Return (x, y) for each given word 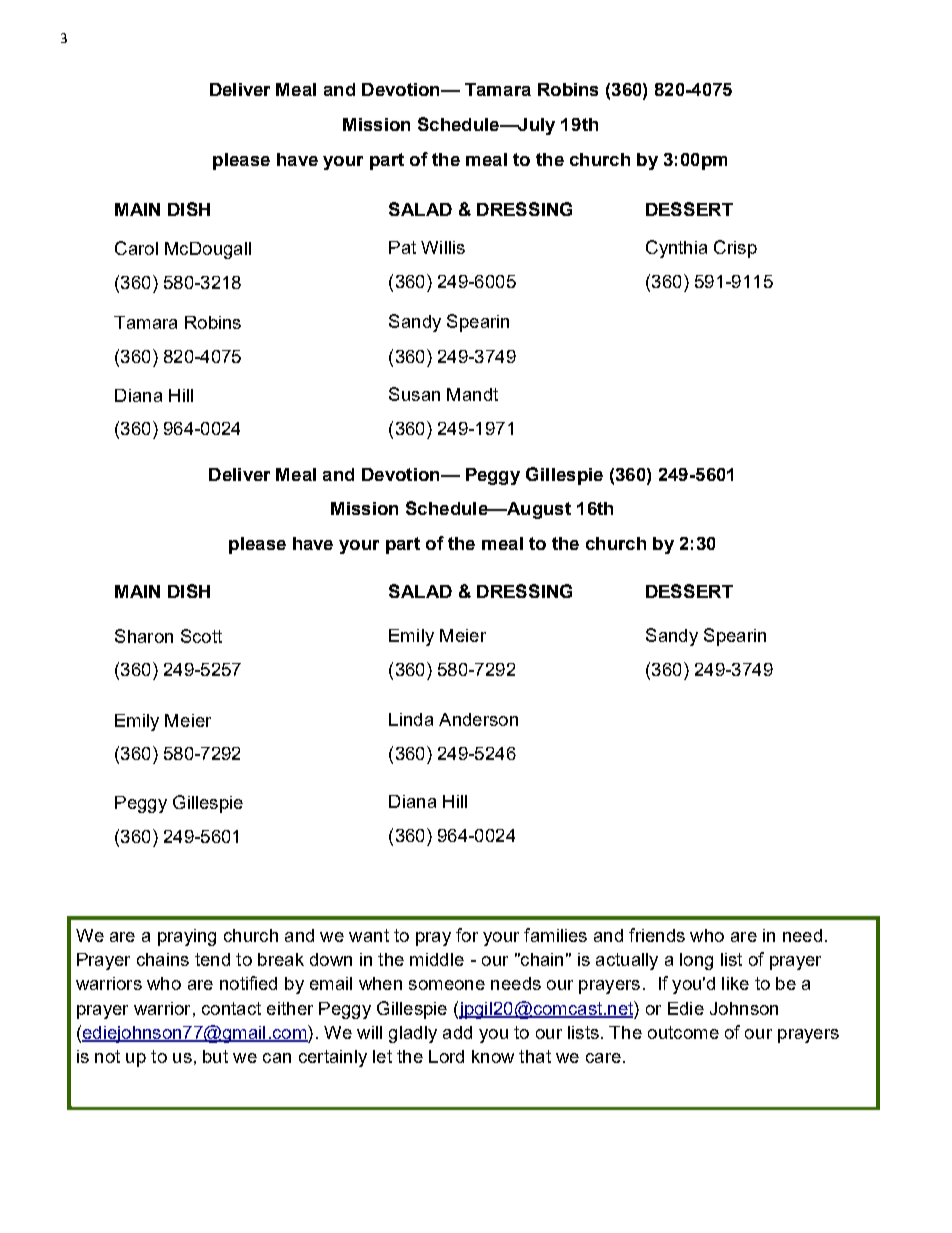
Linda (411, 719)
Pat (402, 247)
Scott (201, 636)
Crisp (735, 249)
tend (212, 959)
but (215, 1056)
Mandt (472, 394)
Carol (136, 248)
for (467, 935)
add (457, 1032)
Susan (414, 394)
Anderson (478, 719)
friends (657, 935)
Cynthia (676, 249)
